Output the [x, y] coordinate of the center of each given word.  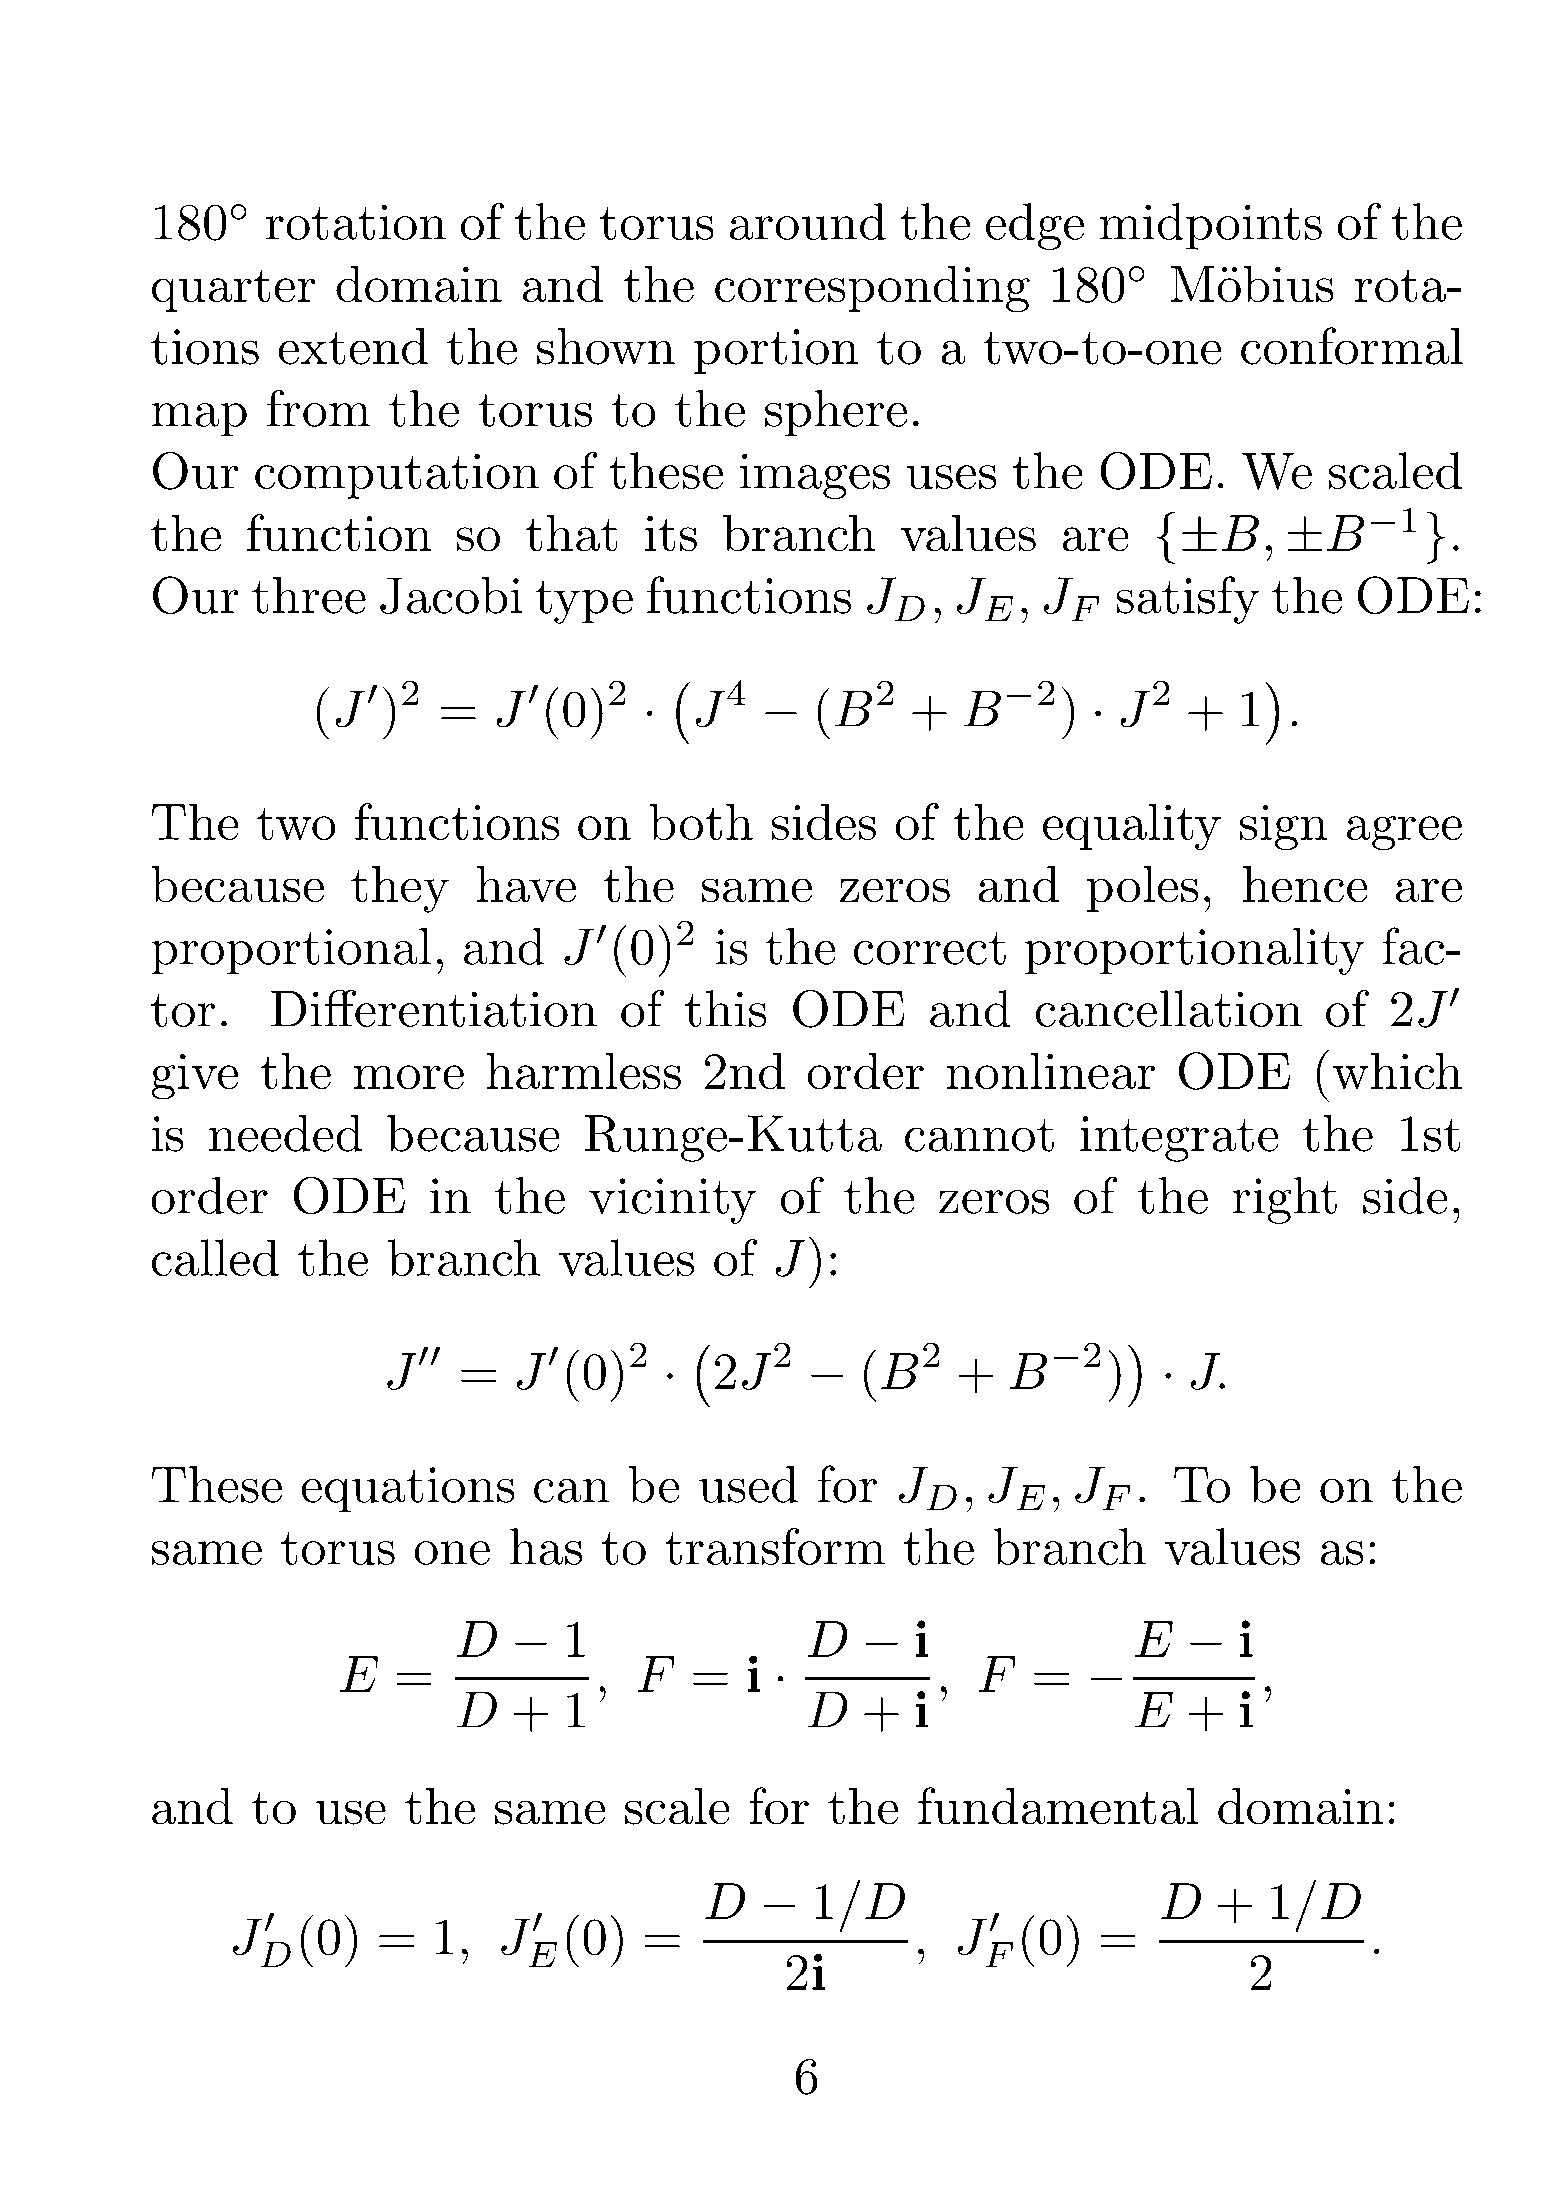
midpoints [1211, 226]
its [671, 533]
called [215, 1257]
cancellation [1169, 1008]
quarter [233, 291]
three [309, 595]
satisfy [1188, 600]
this [725, 1008]
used [748, 1484]
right [1285, 1200]
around [808, 221]
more [409, 1077]
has [546, 1546]
